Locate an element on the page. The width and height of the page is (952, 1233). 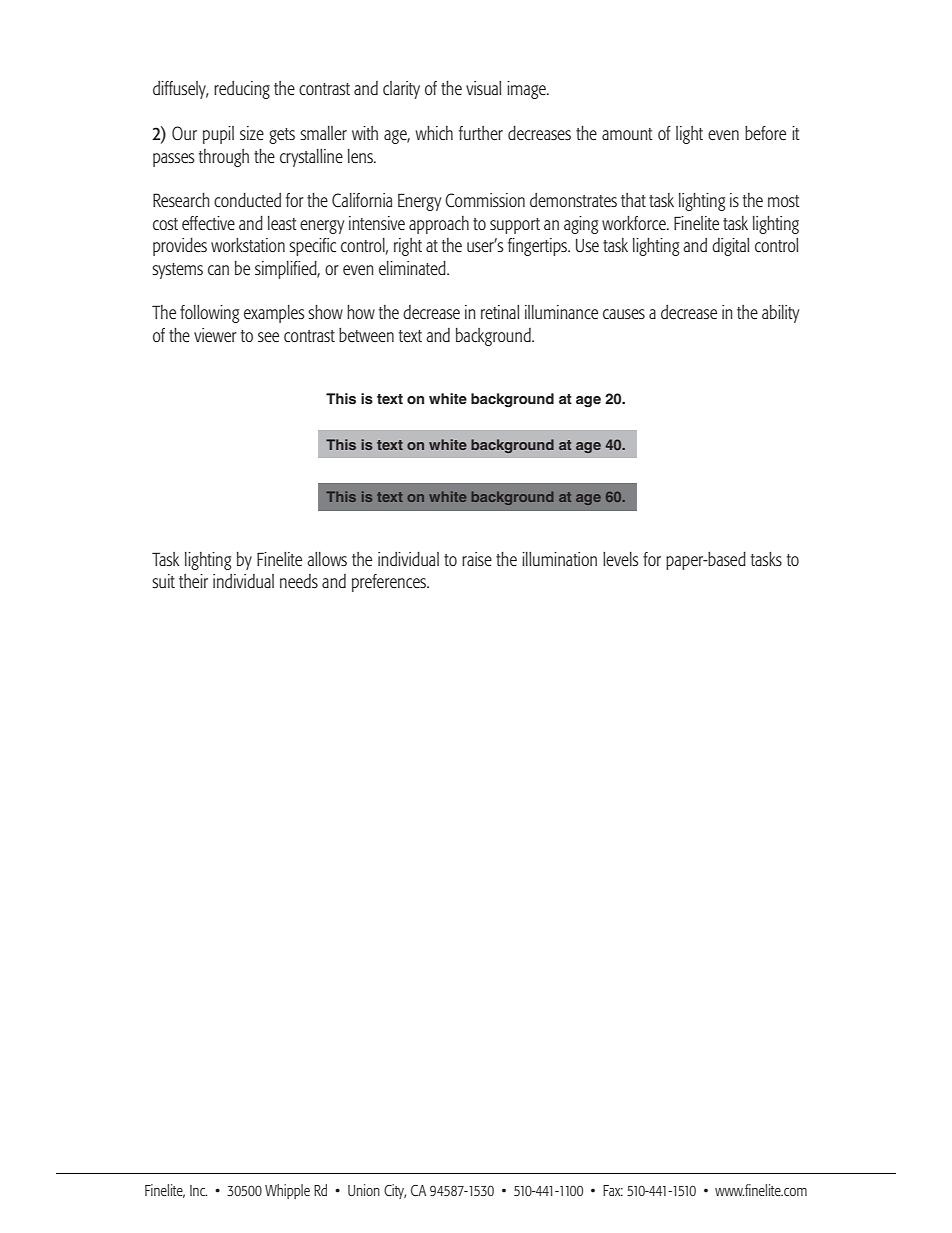
preferences is located at coordinates (390, 583).
